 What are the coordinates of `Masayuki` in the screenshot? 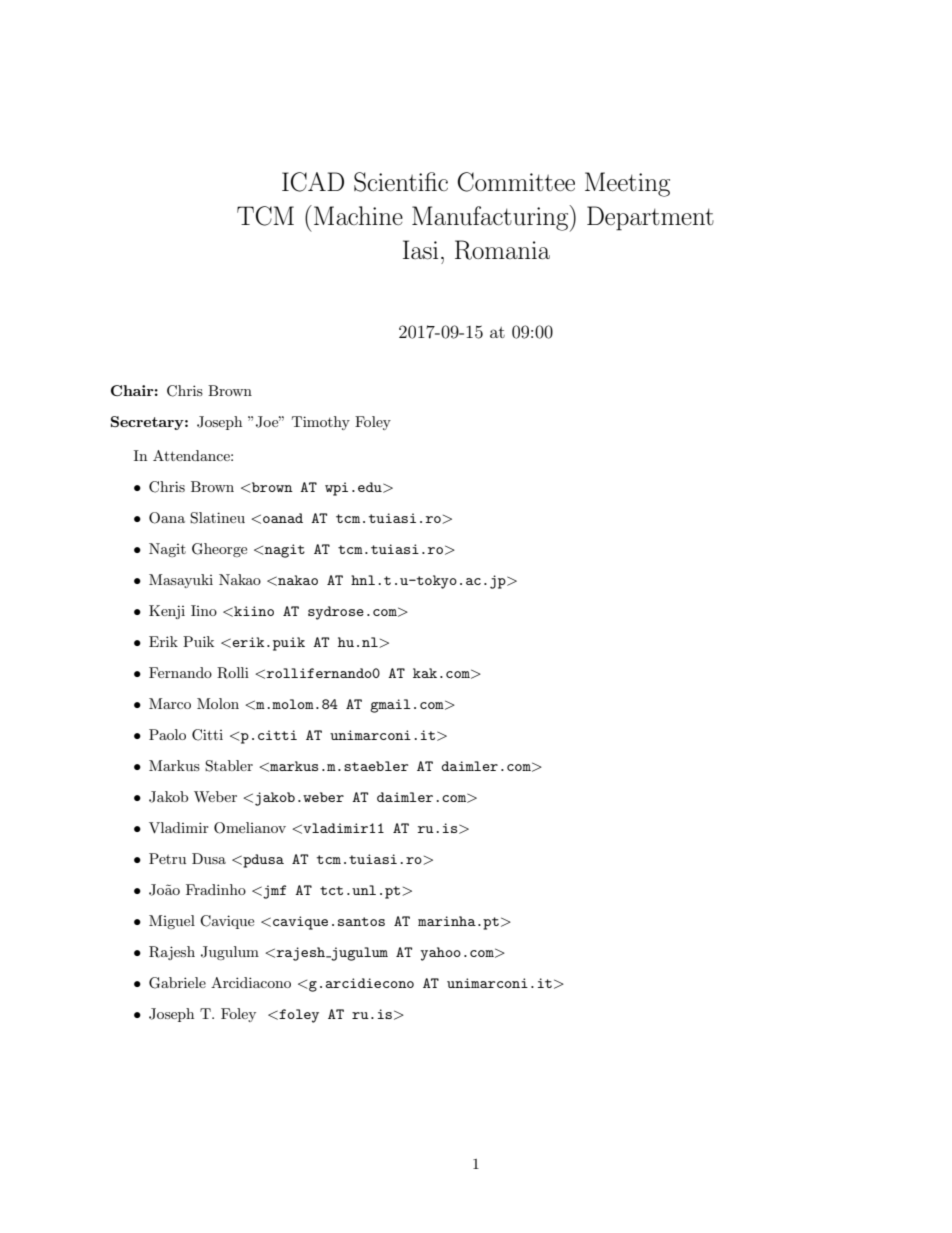 It's located at (181, 581).
